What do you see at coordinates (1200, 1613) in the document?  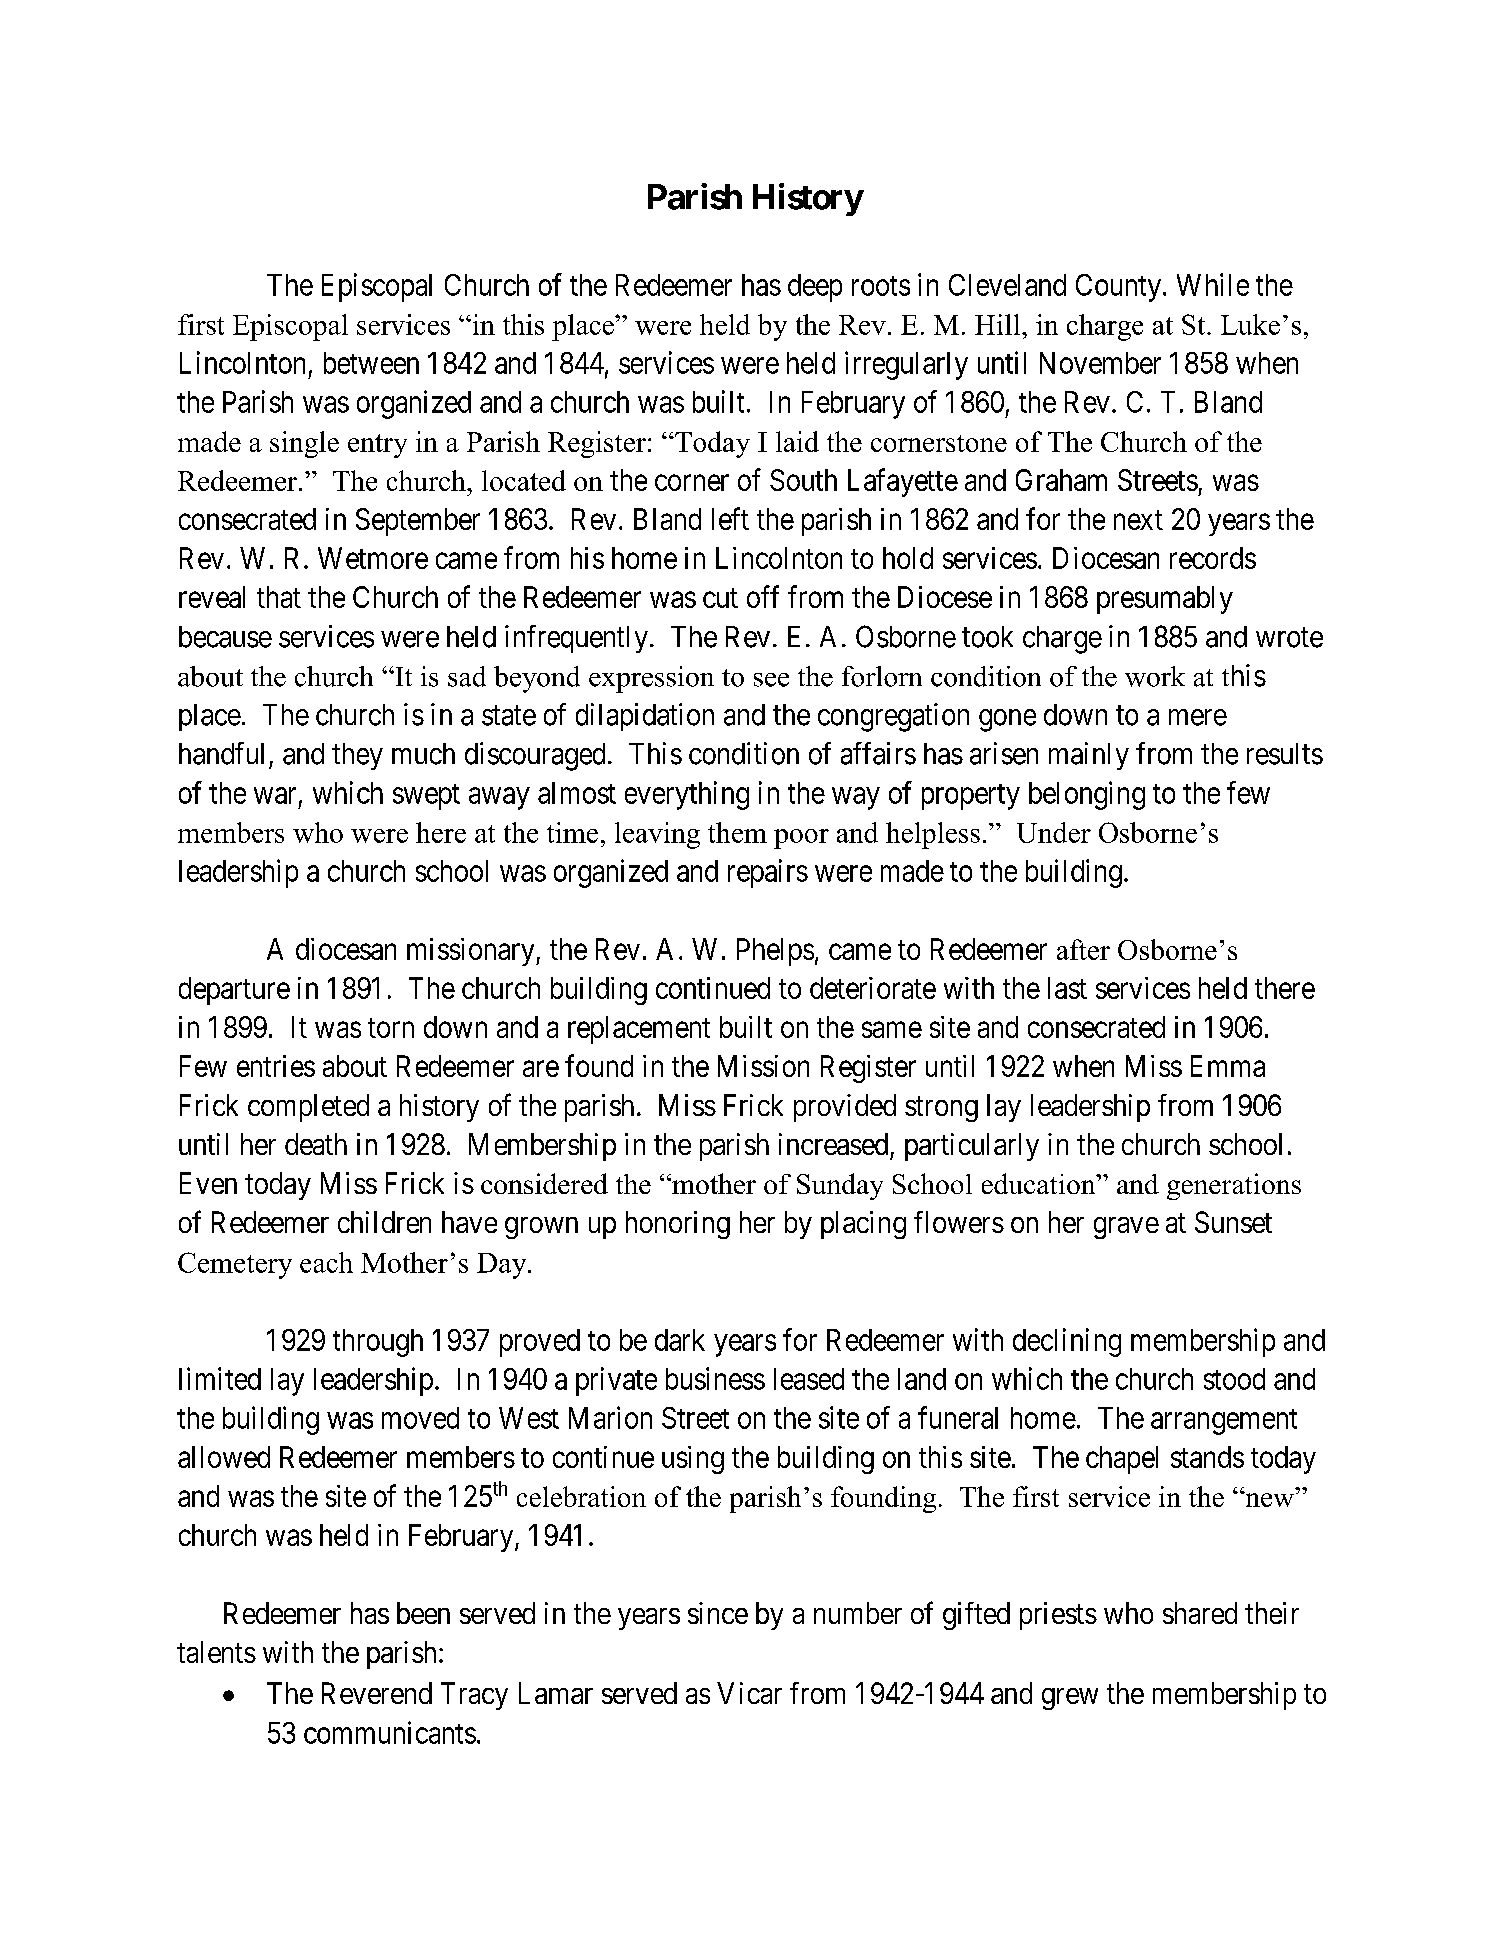 I see `shared` at bounding box center [1200, 1613].
